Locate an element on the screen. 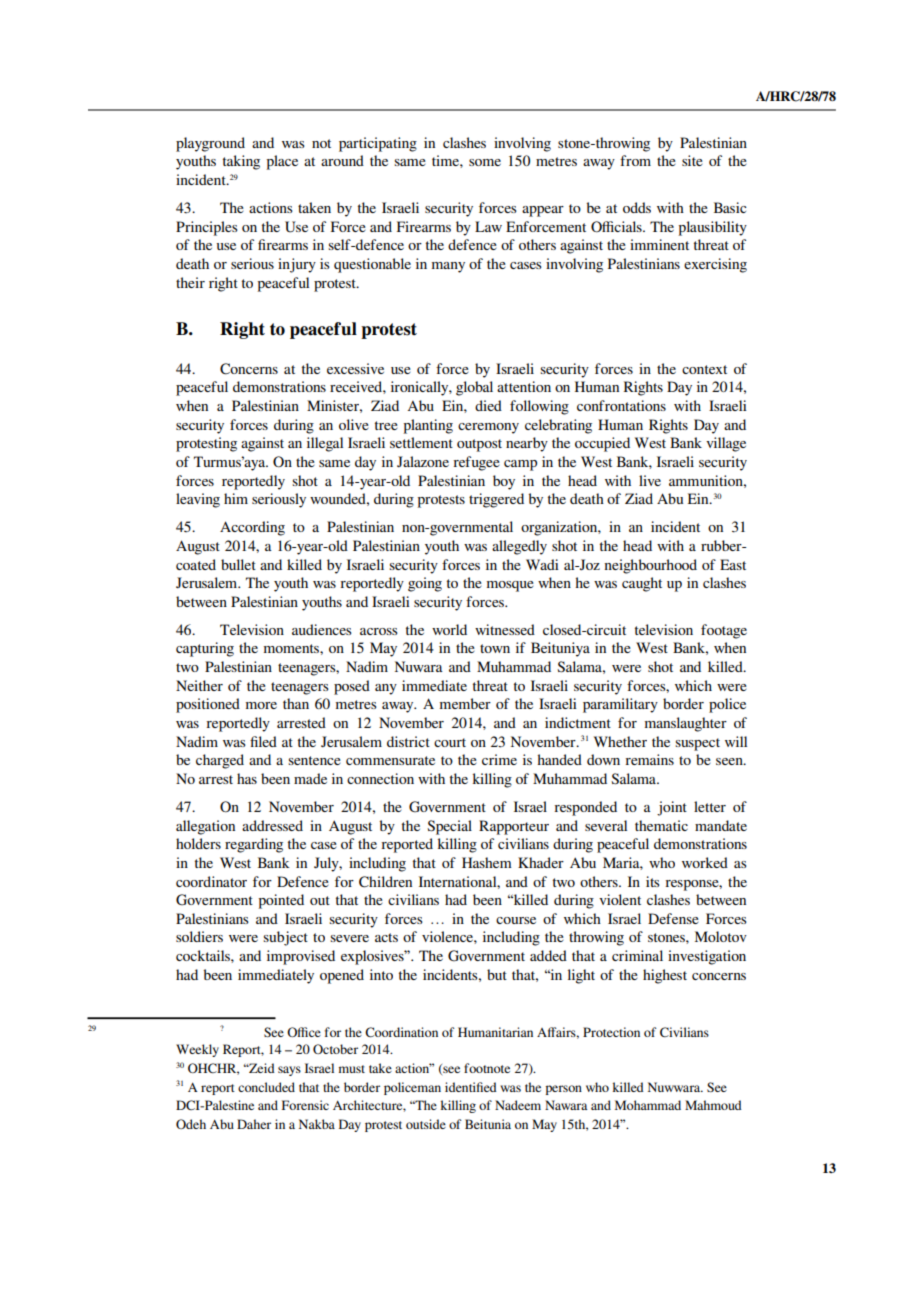 This screenshot has height=1308, width=924. capturing is located at coordinates (205, 649).
